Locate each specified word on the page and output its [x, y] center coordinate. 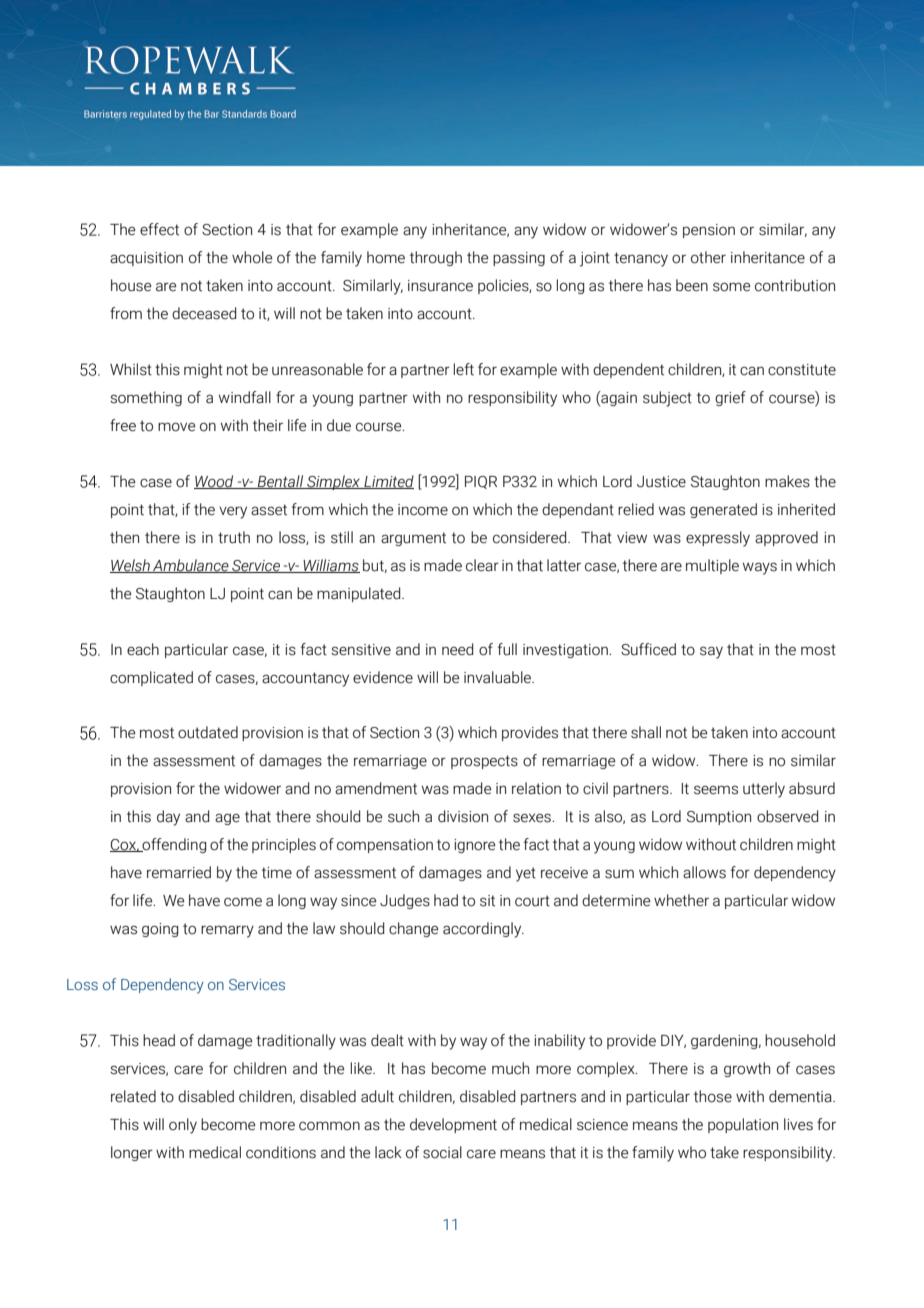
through [436, 258]
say [711, 652]
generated [723, 510]
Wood [215, 482]
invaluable [498, 677]
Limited [388, 482]
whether [681, 900]
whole [252, 257]
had [446, 900]
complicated [151, 678]
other [708, 257]
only [183, 1126]
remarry [227, 931]
